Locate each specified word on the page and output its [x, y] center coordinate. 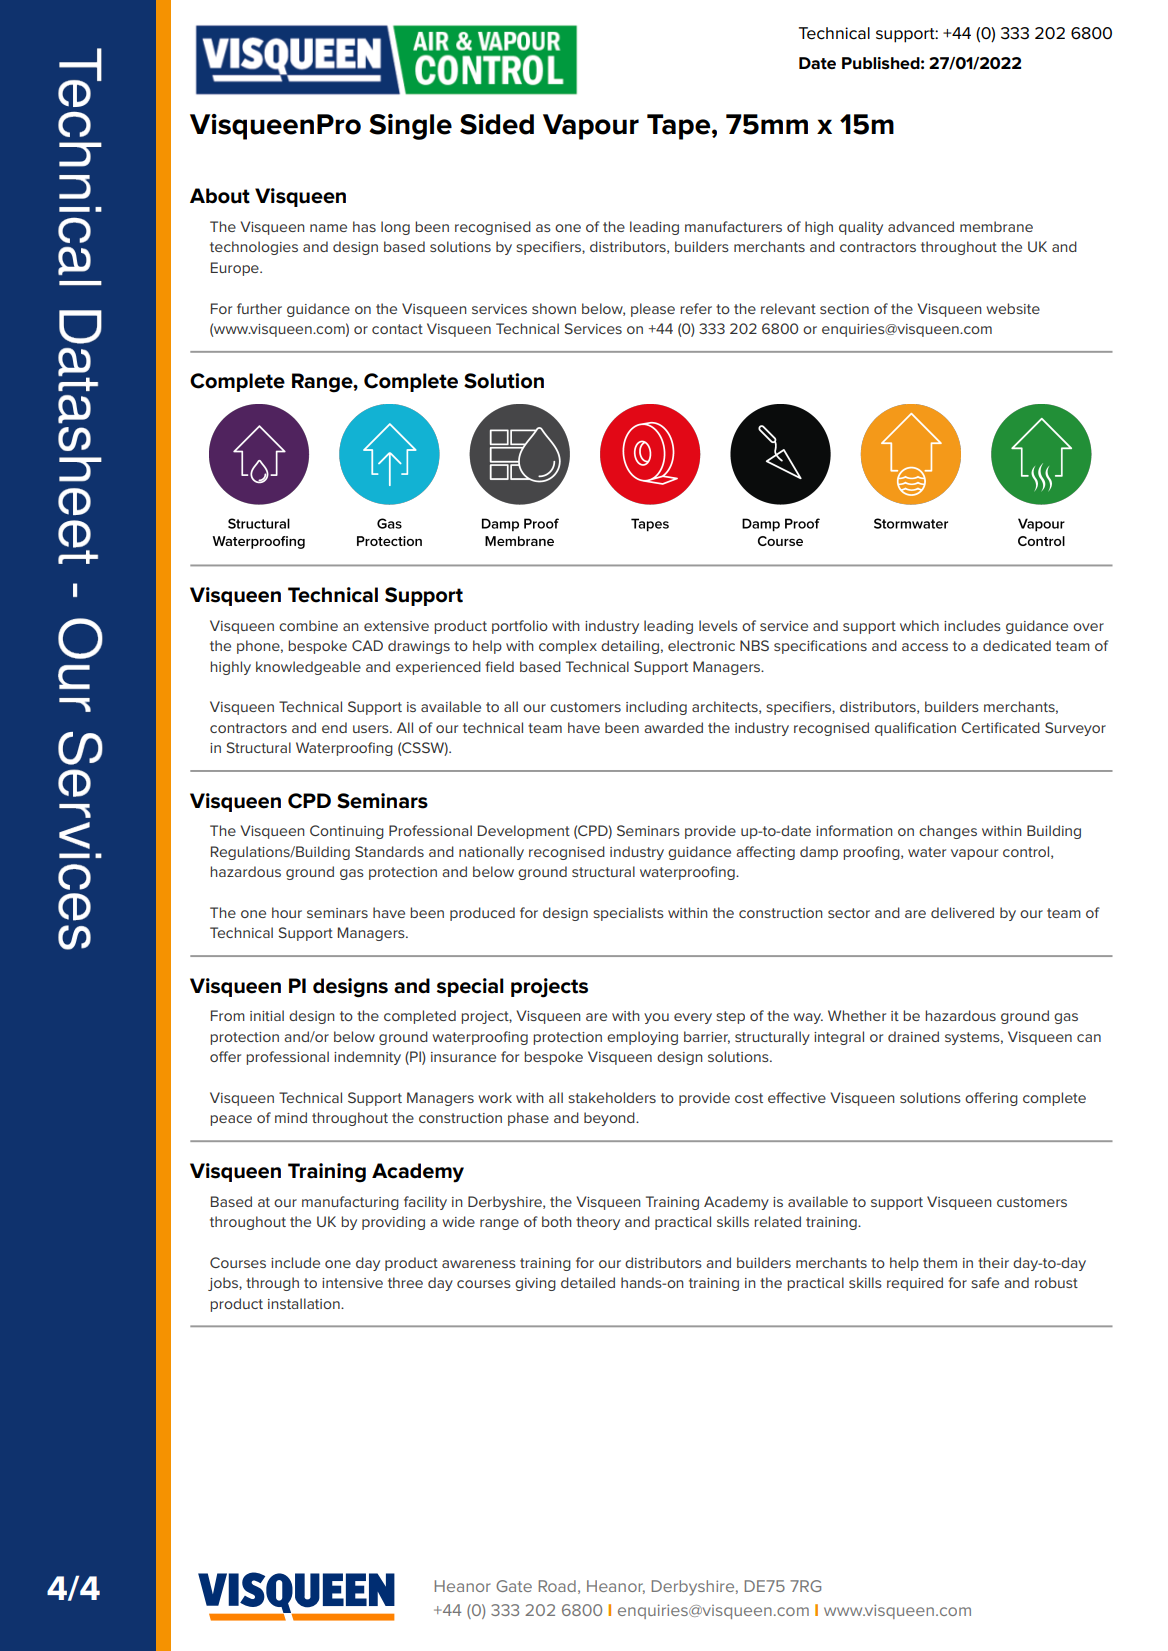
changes [948, 832]
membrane [996, 226]
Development [524, 832]
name [328, 228]
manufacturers [733, 226]
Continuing [347, 832]
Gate [514, 1586]
